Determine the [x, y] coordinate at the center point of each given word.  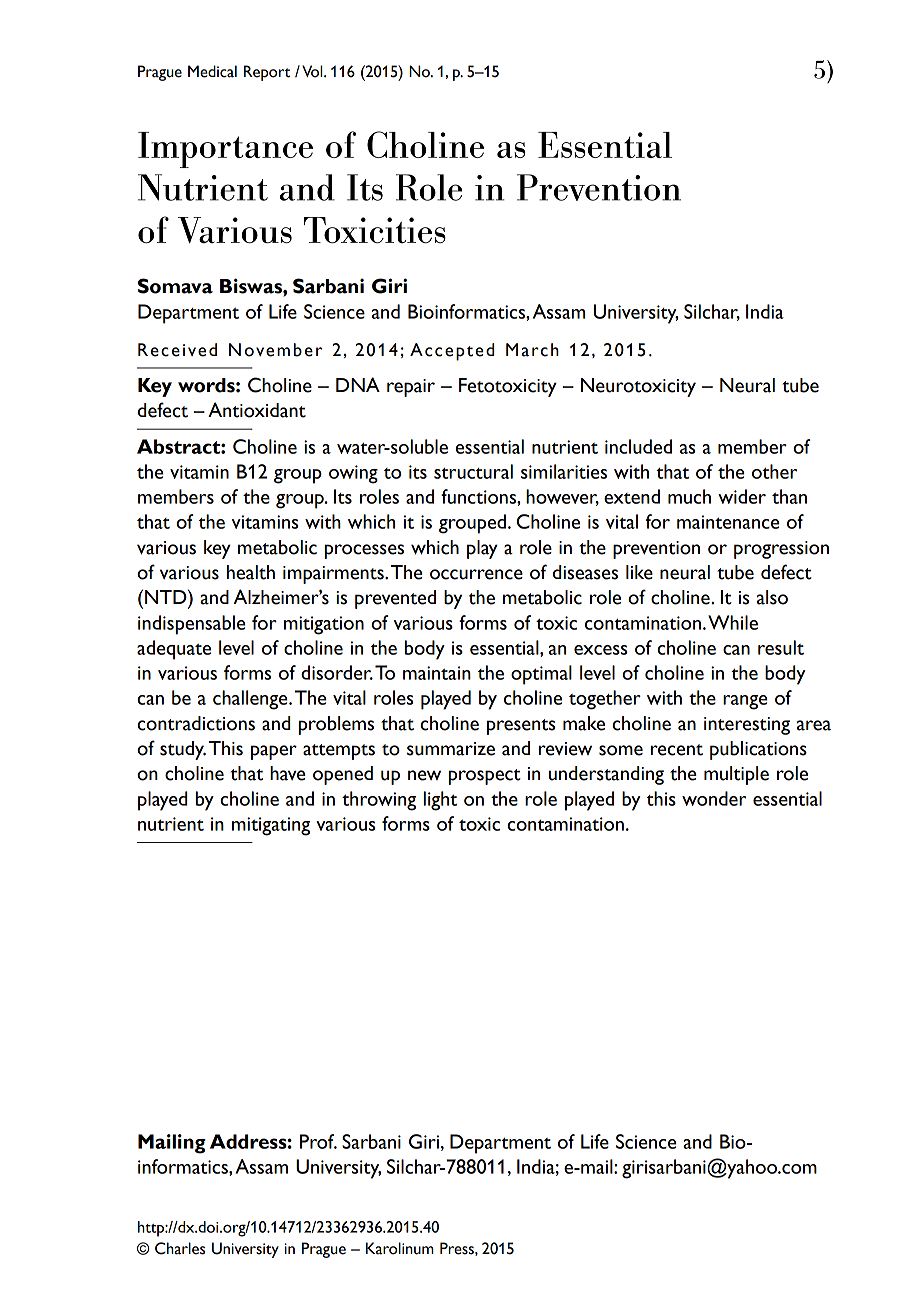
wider [742, 496]
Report [267, 73]
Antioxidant [257, 410]
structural [473, 471]
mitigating [271, 826]
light [440, 801]
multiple [736, 775]
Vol [313, 71]
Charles [180, 1248]
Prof [318, 1141]
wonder [714, 798]
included [638, 446]
